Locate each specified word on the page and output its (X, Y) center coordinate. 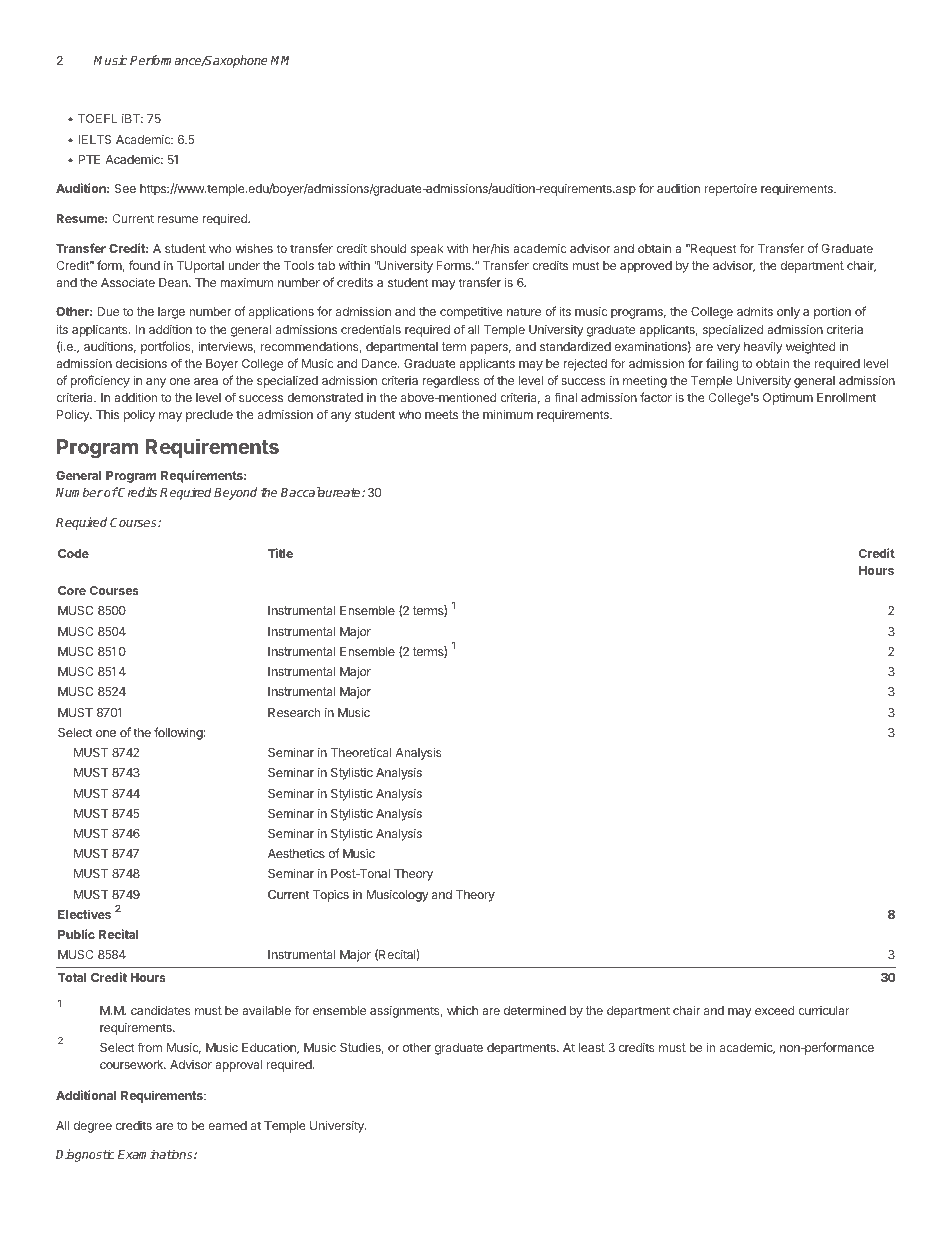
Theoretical (361, 752)
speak (427, 250)
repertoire (731, 190)
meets (441, 414)
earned (227, 1125)
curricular (824, 1010)
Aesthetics (296, 853)
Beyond (235, 493)
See (125, 188)
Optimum (788, 399)
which (462, 1010)
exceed (774, 1010)
